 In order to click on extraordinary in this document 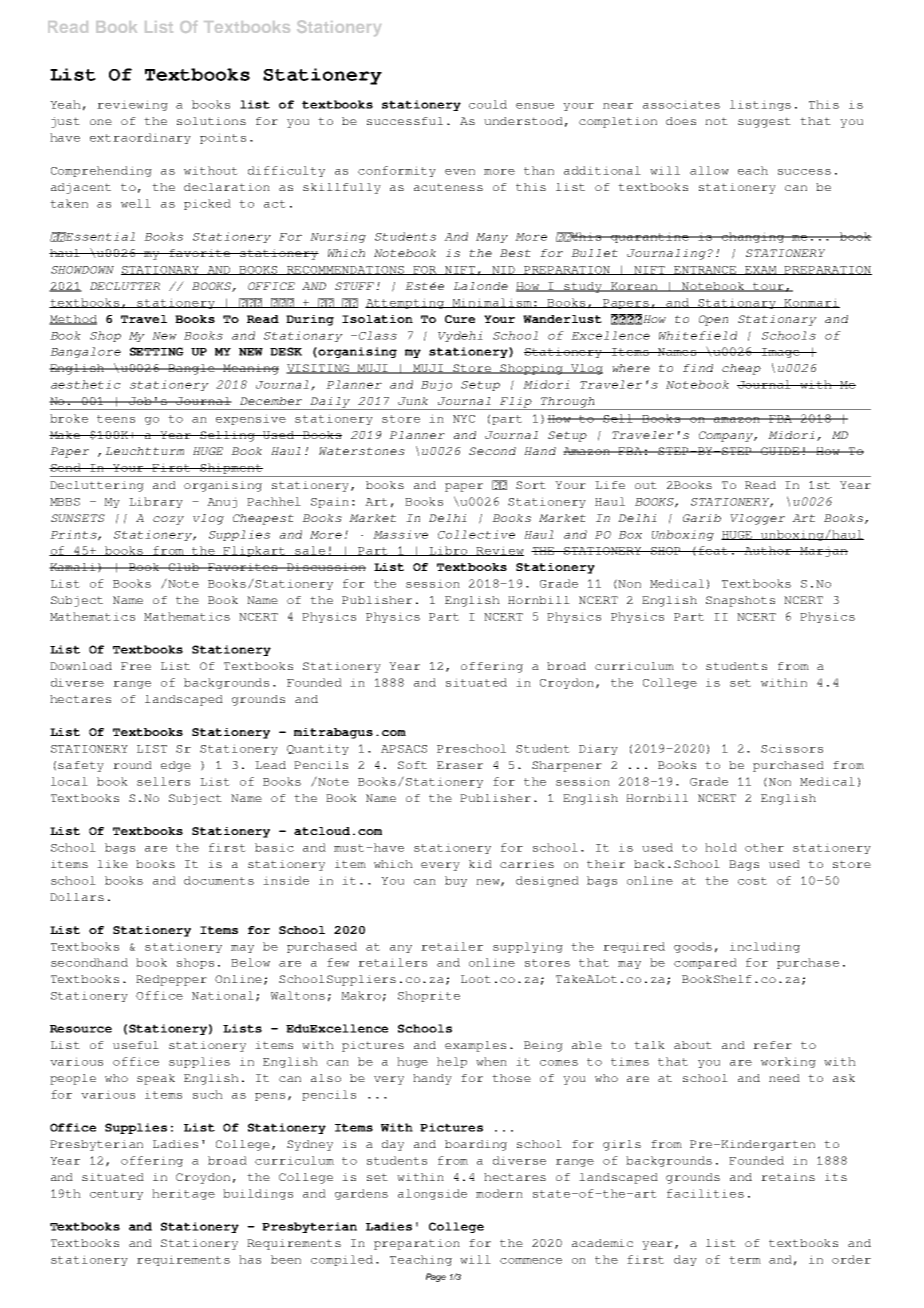, I will do `click(140, 138)`.
